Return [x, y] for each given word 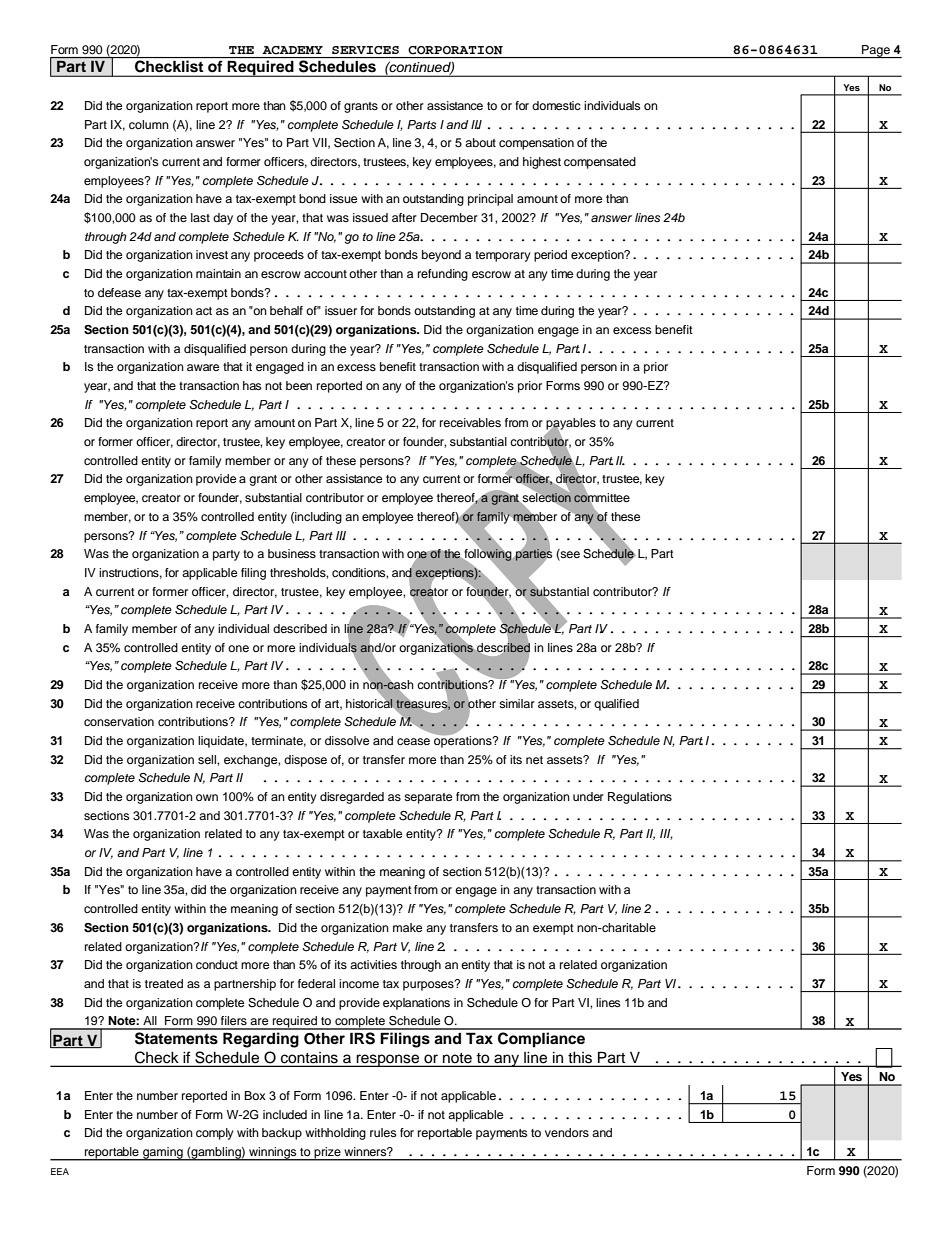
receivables [470, 422]
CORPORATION [455, 50]
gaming [163, 1154]
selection [547, 498]
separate [428, 798]
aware [203, 367]
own [207, 797]
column [149, 124]
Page [876, 51]
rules [383, 1132]
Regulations [640, 798]
